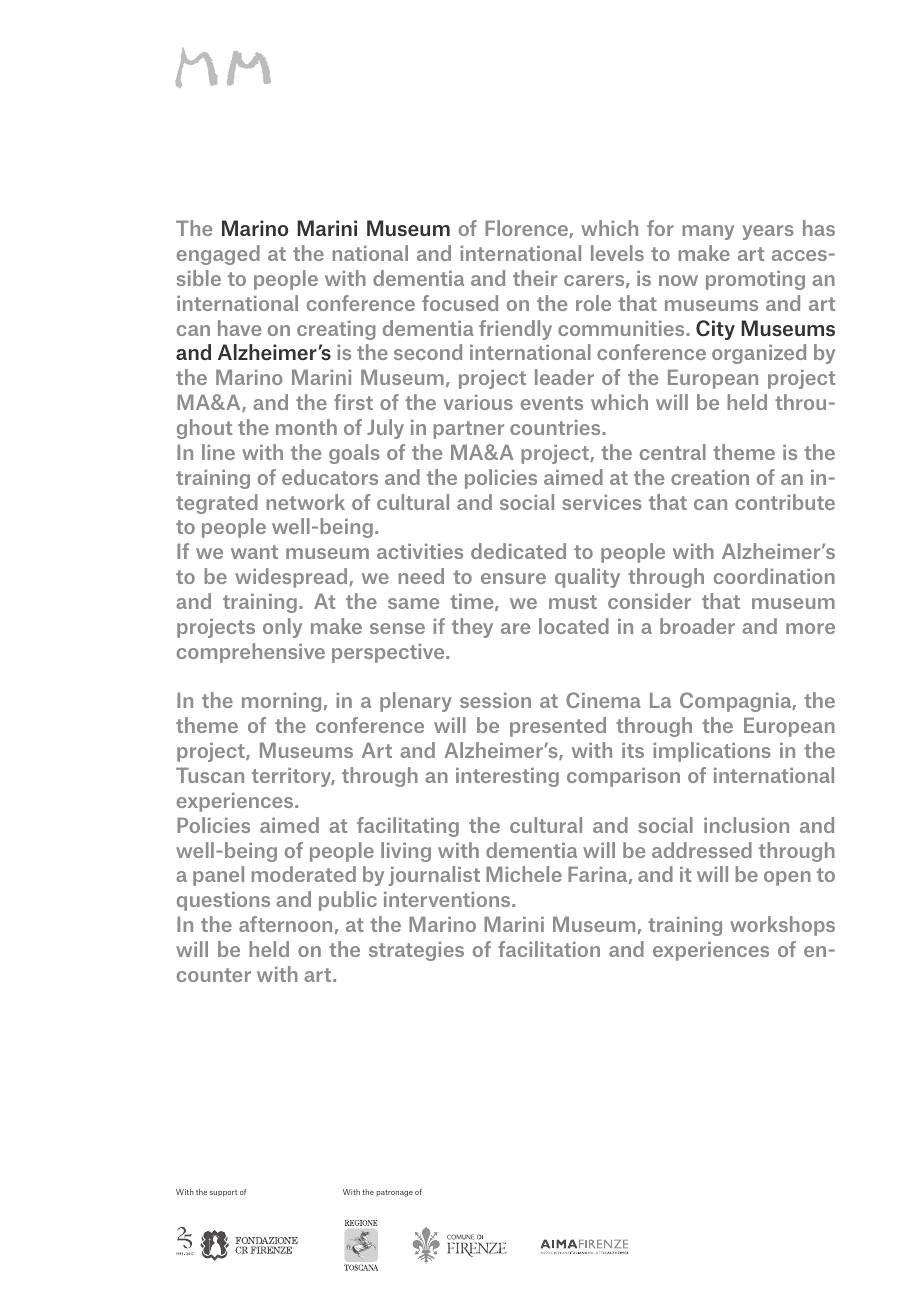  What do you see at coordinates (218, 255) in the page?
I see `engaged` at bounding box center [218, 255].
